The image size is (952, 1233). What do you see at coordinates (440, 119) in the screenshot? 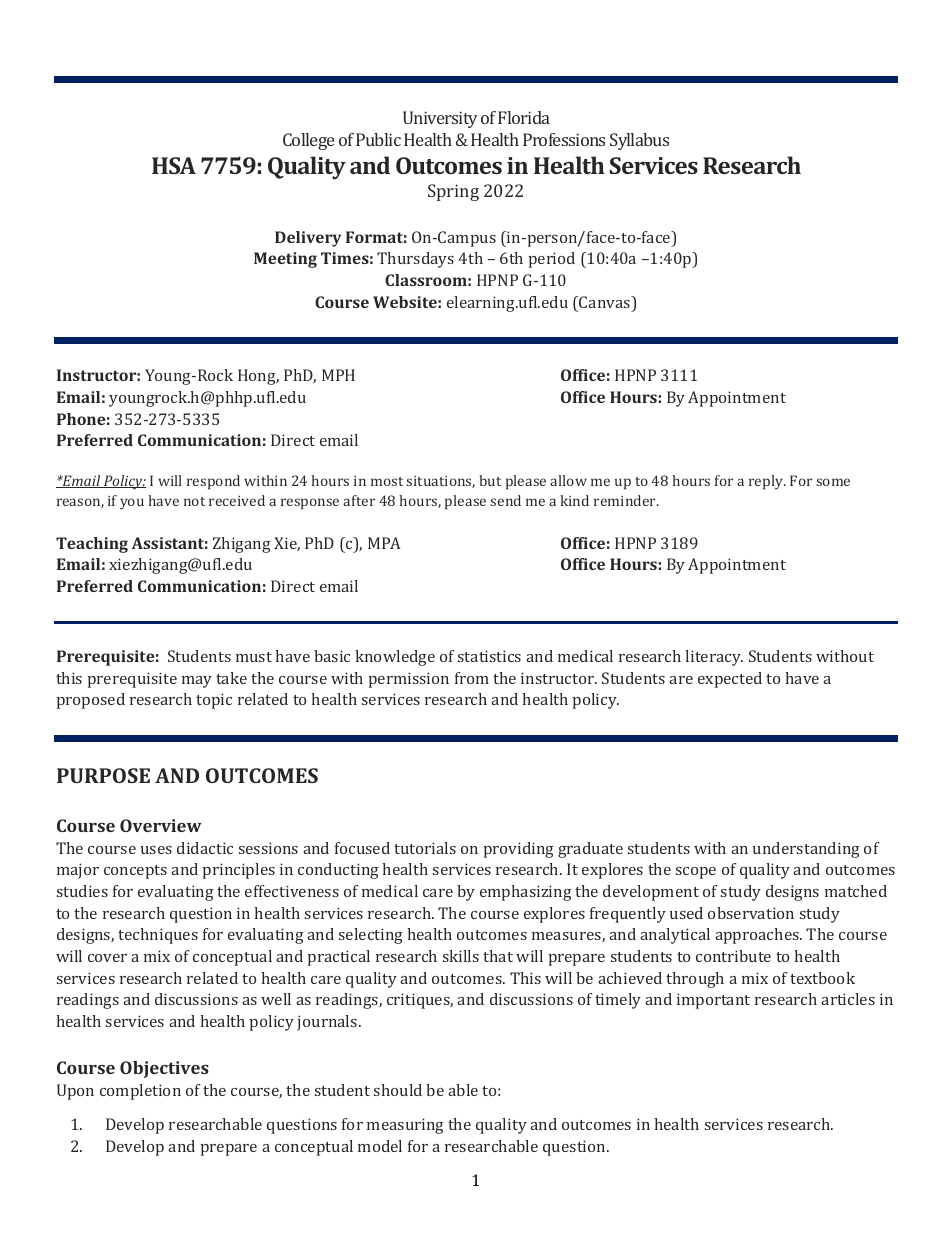
I see `University` at bounding box center [440, 119].
